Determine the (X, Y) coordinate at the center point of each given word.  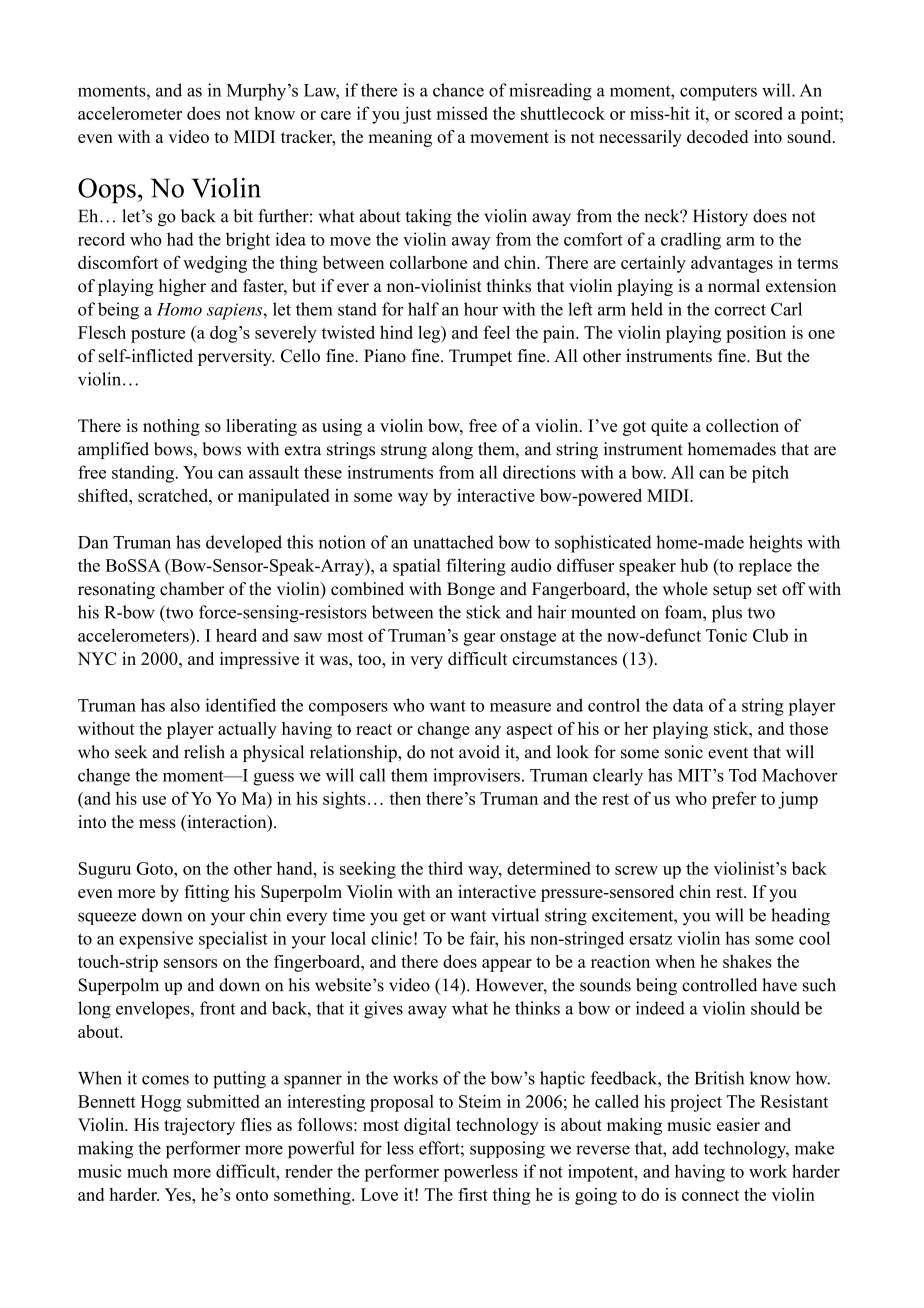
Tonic (726, 635)
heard (236, 635)
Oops (107, 191)
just (417, 115)
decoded (717, 136)
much (147, 1171)
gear (479, 639)
